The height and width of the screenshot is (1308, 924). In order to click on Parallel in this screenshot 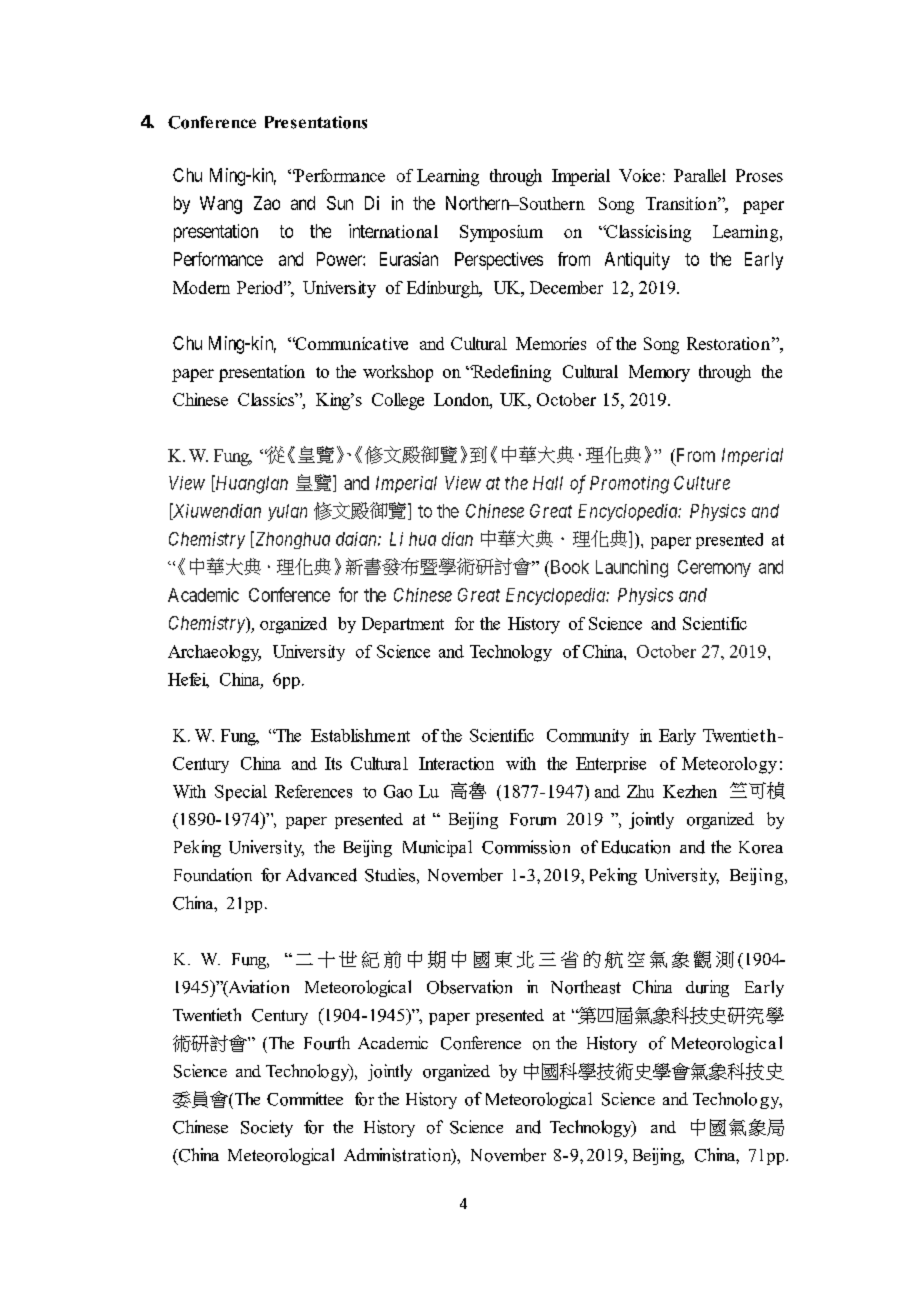, I will do `click(700, 175)`.
